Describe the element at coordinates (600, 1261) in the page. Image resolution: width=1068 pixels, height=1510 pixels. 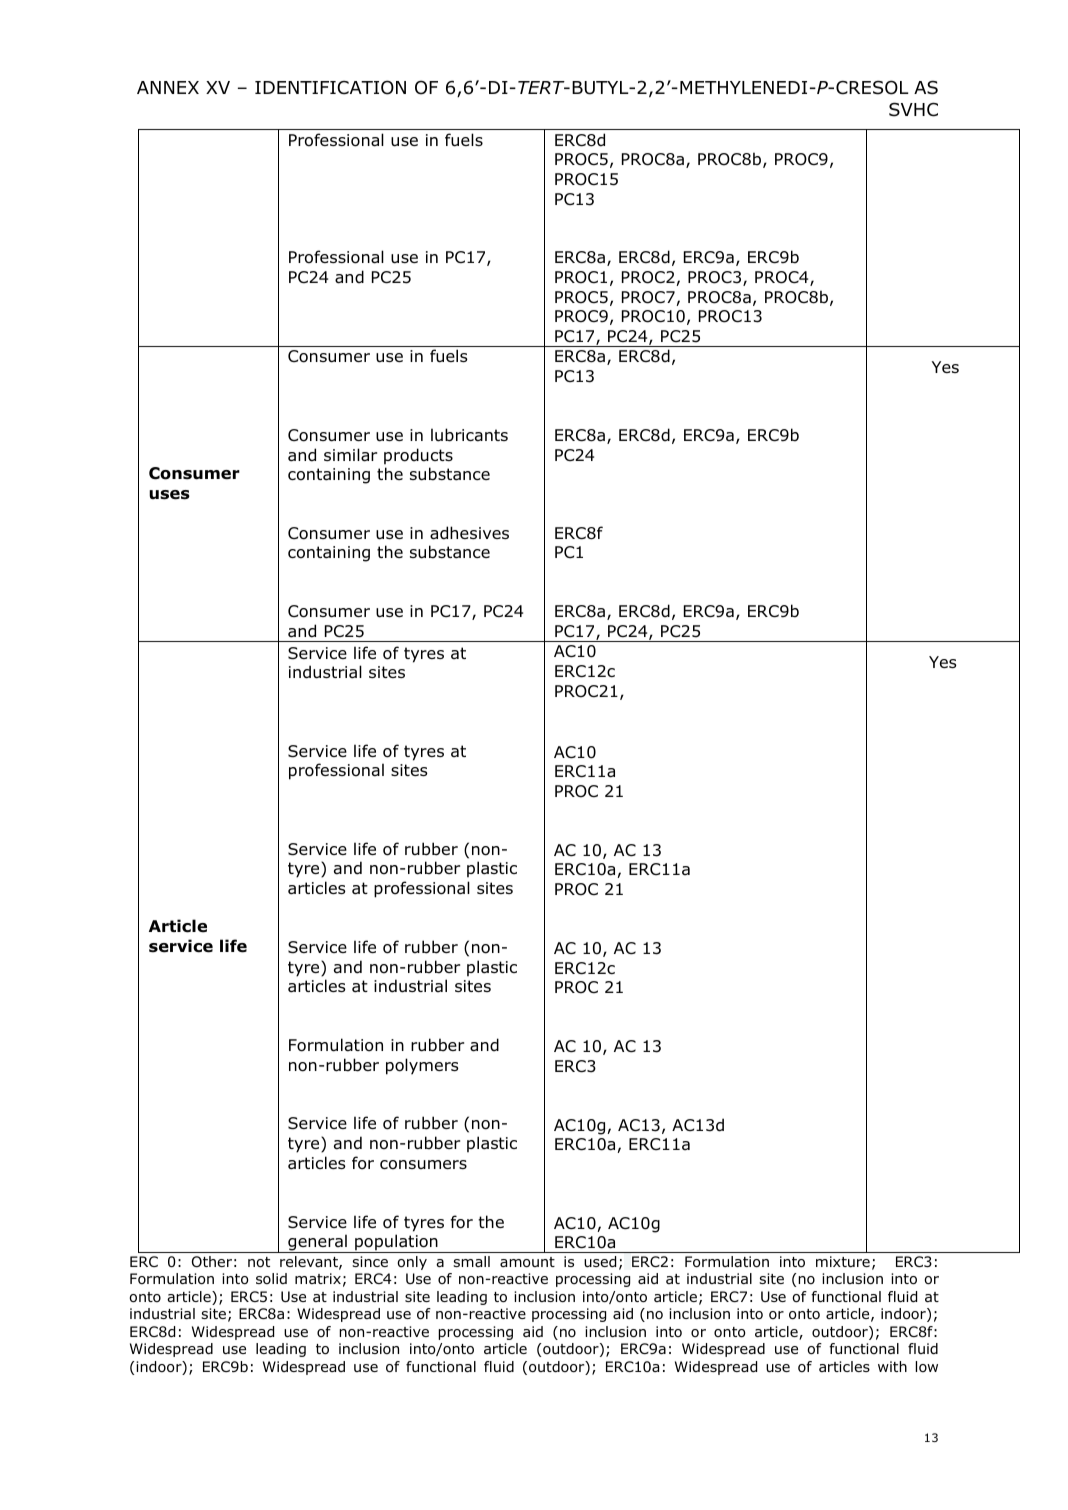
I see `used` at that location.
